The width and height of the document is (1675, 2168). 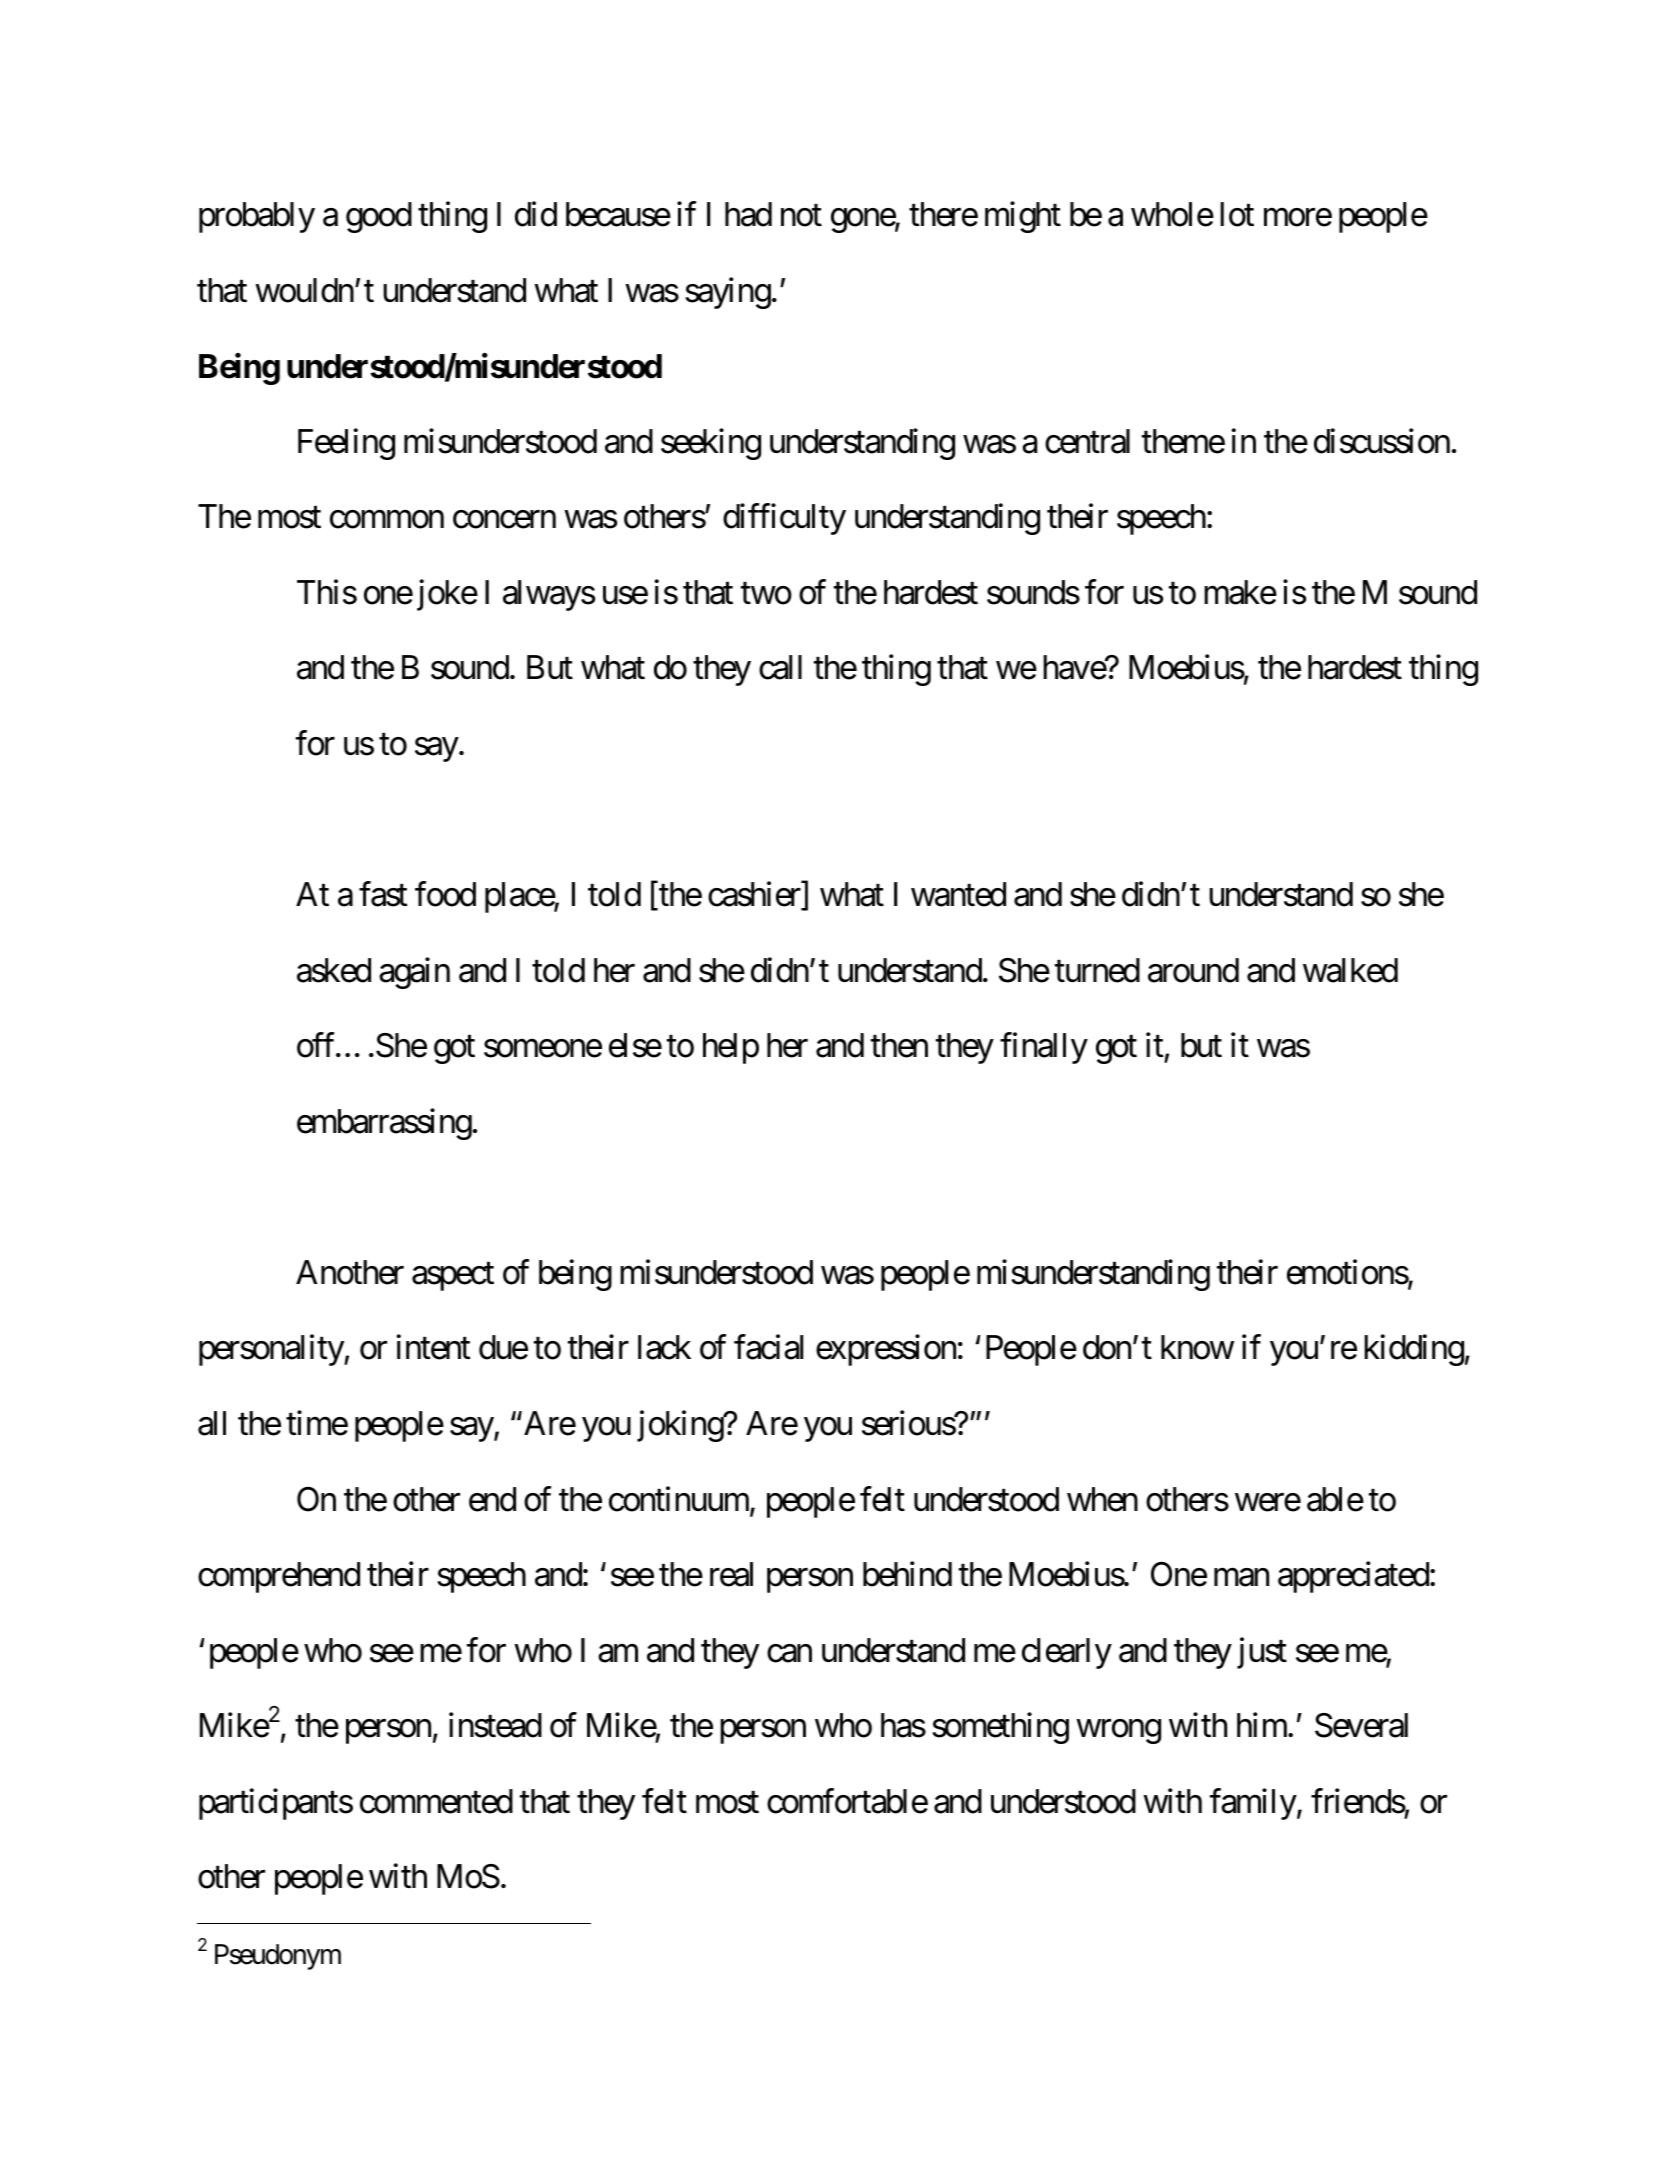 What do you see at coordinates (958, 894) in the document?
I see `wanted` at bounding box center [958, 894].
